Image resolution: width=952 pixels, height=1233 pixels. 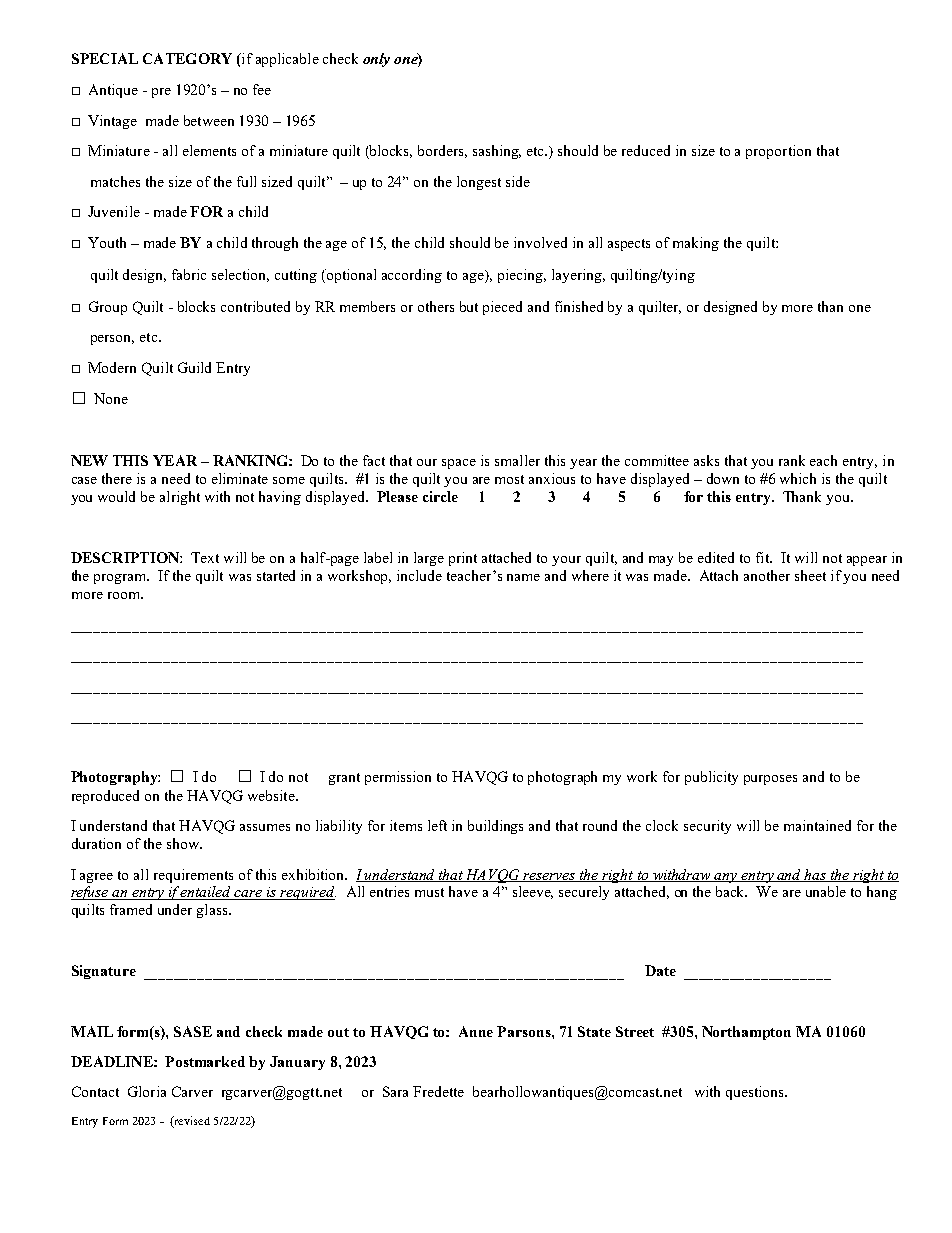 I want to click on another, so click(x=767, y=575).
